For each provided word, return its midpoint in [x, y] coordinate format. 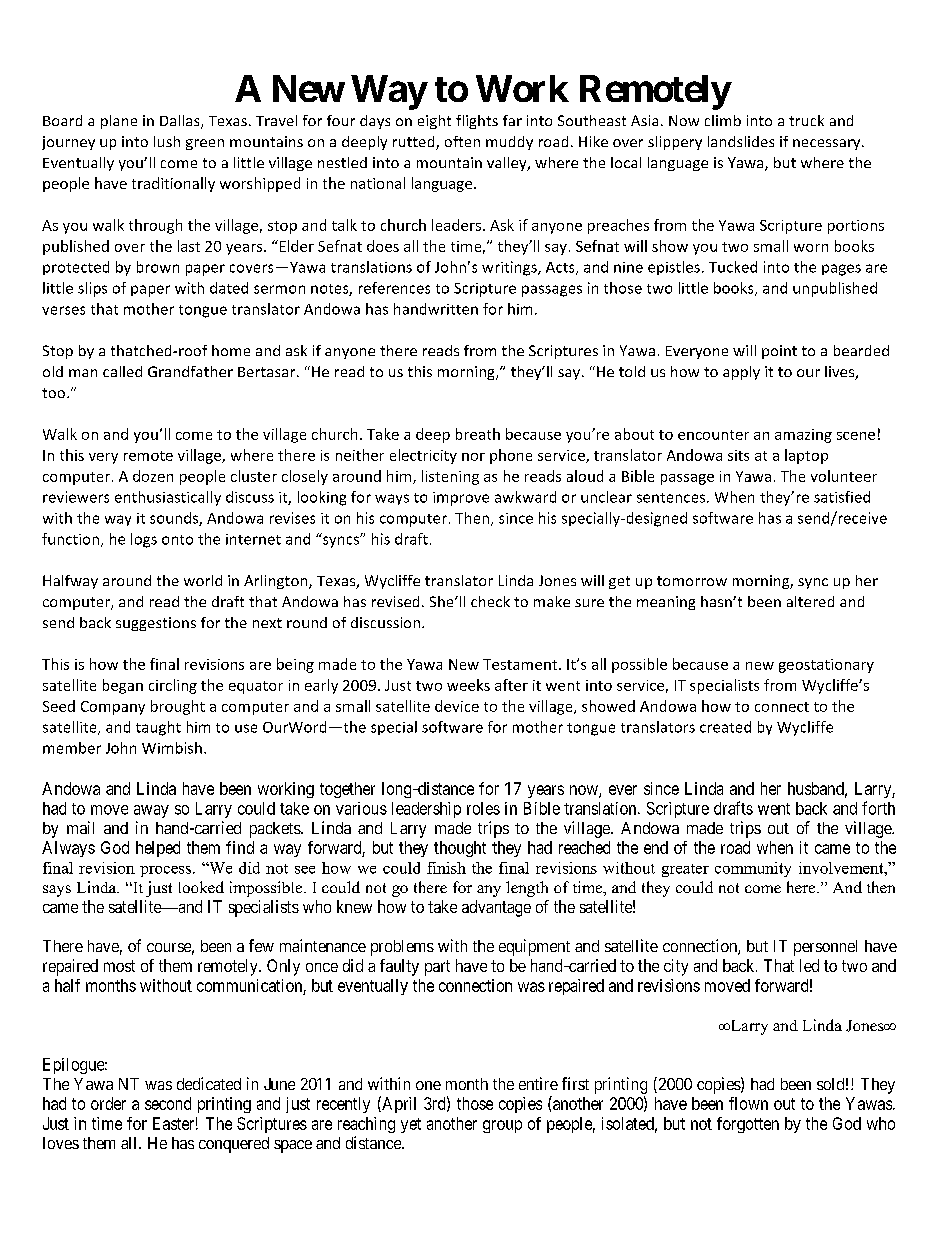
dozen [153, 476]
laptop [806, 456]
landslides [741, 141]
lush [167, 141]
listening [450, 477]
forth [878, 808]
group [502, 1126]
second [168, 1103]
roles [483, 808]
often [462, 141]
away [151, 811]
